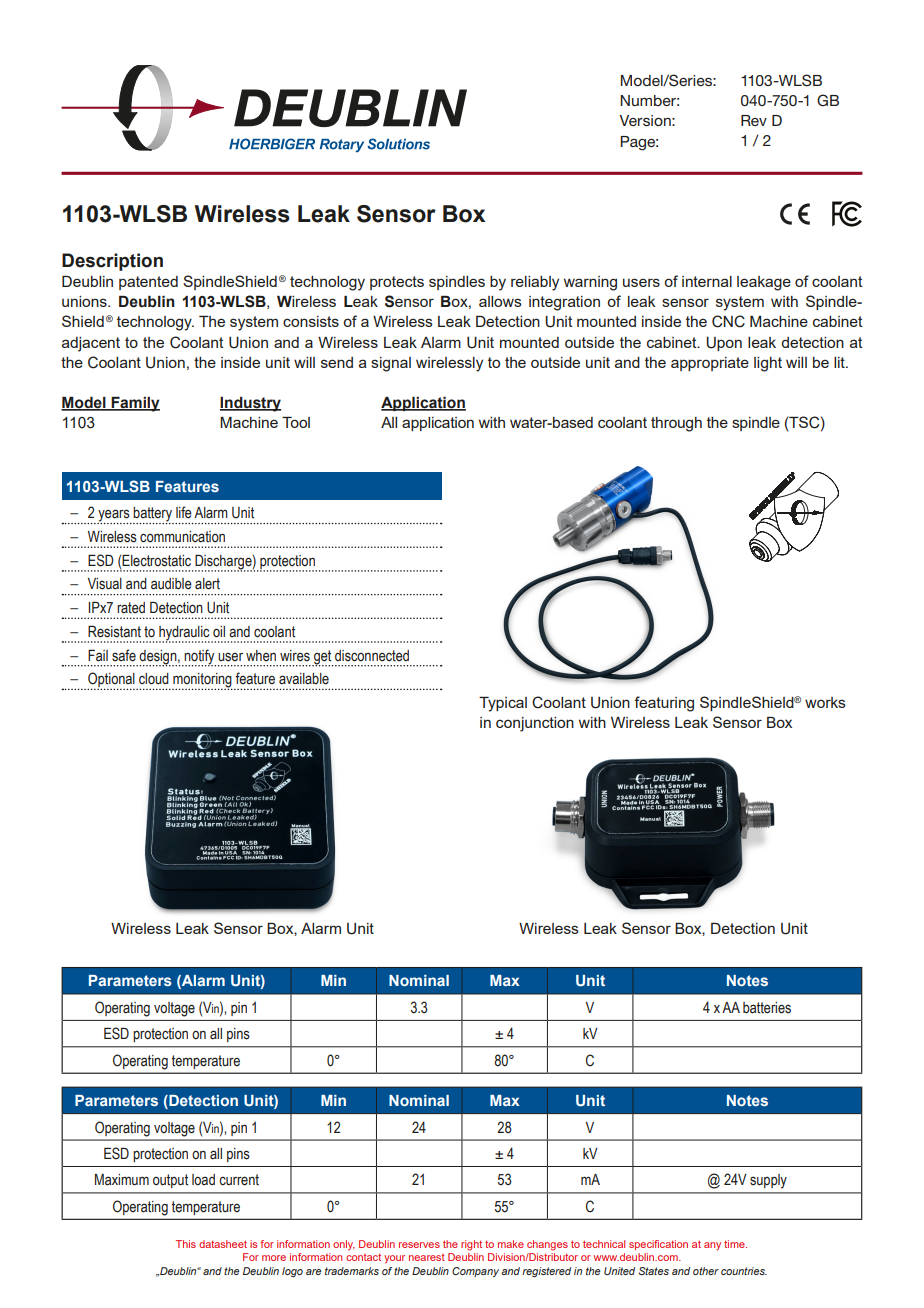  Describe the element at coordinates (825, 702) in the screenshot. I see `works` at that location.
